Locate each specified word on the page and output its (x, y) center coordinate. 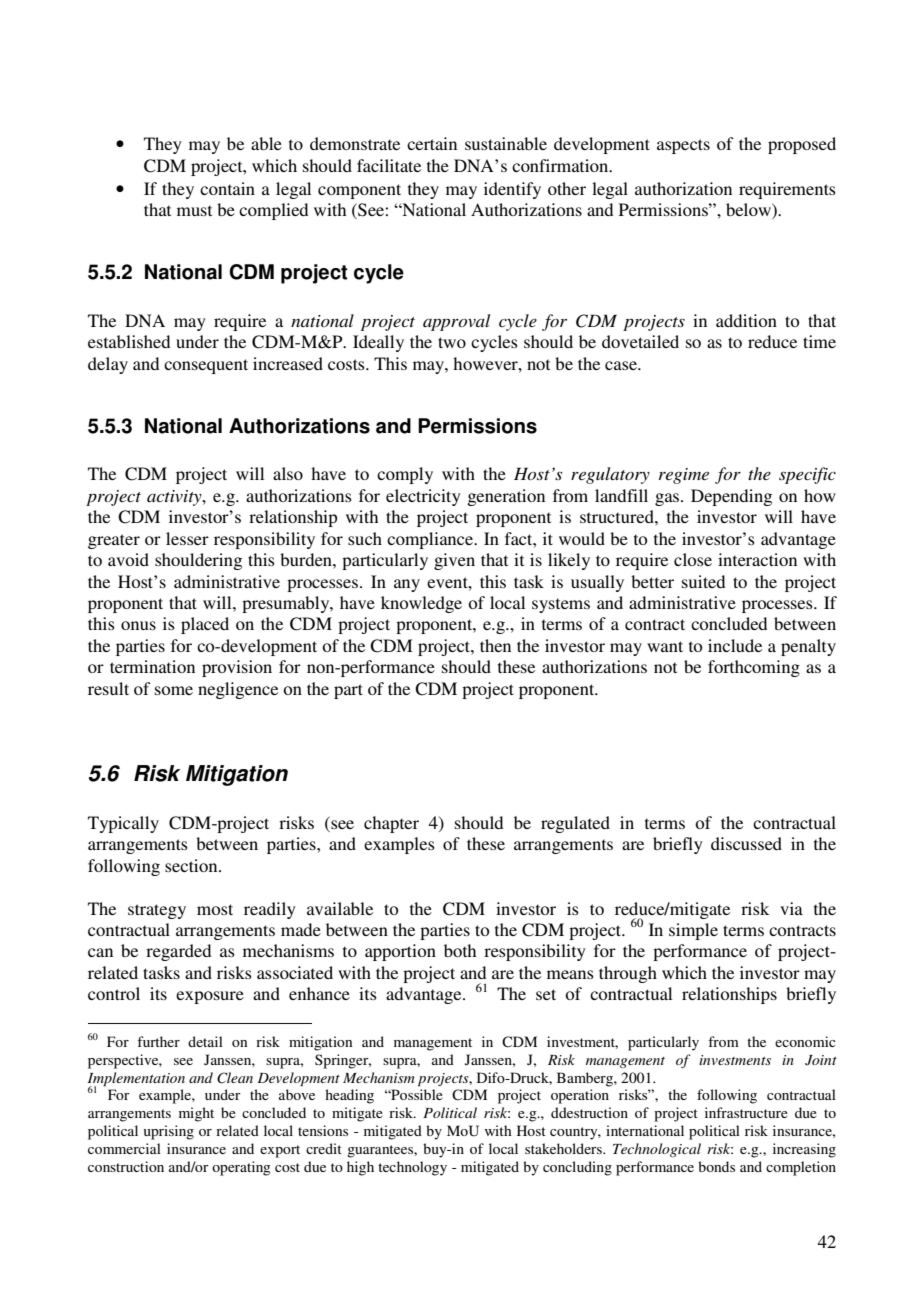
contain (227, 188)
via (791, 908)
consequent (206, 366)
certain (432, 143)
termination (152, 666)
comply (405, 475)
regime (684, 476)
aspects (683, 146)
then (495, 645)
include (735, 645)
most (215, 909)
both (460, 950)
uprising (169, 1132)
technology (412, 1168)
